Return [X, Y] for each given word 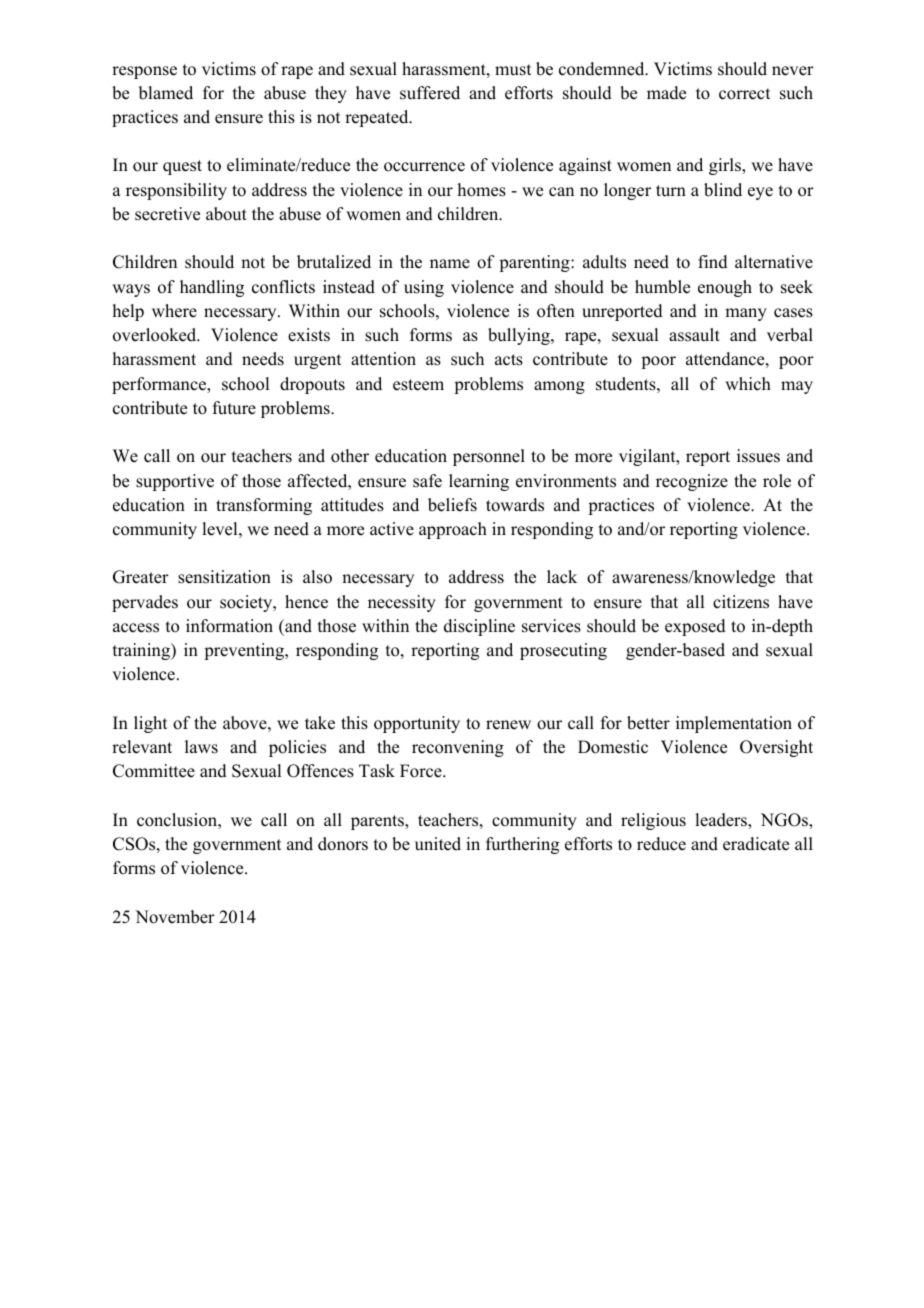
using [424, 288]
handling [212, 288]
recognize [692, 482]
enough [725, 288]
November [175, 917]
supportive [175, 482]
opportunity [417, 724]
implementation [734, 724]
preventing [245, 651]
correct [744, 94]
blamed [166, 93]
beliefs [452, 505]
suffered [430, 93]
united [438, 844]
